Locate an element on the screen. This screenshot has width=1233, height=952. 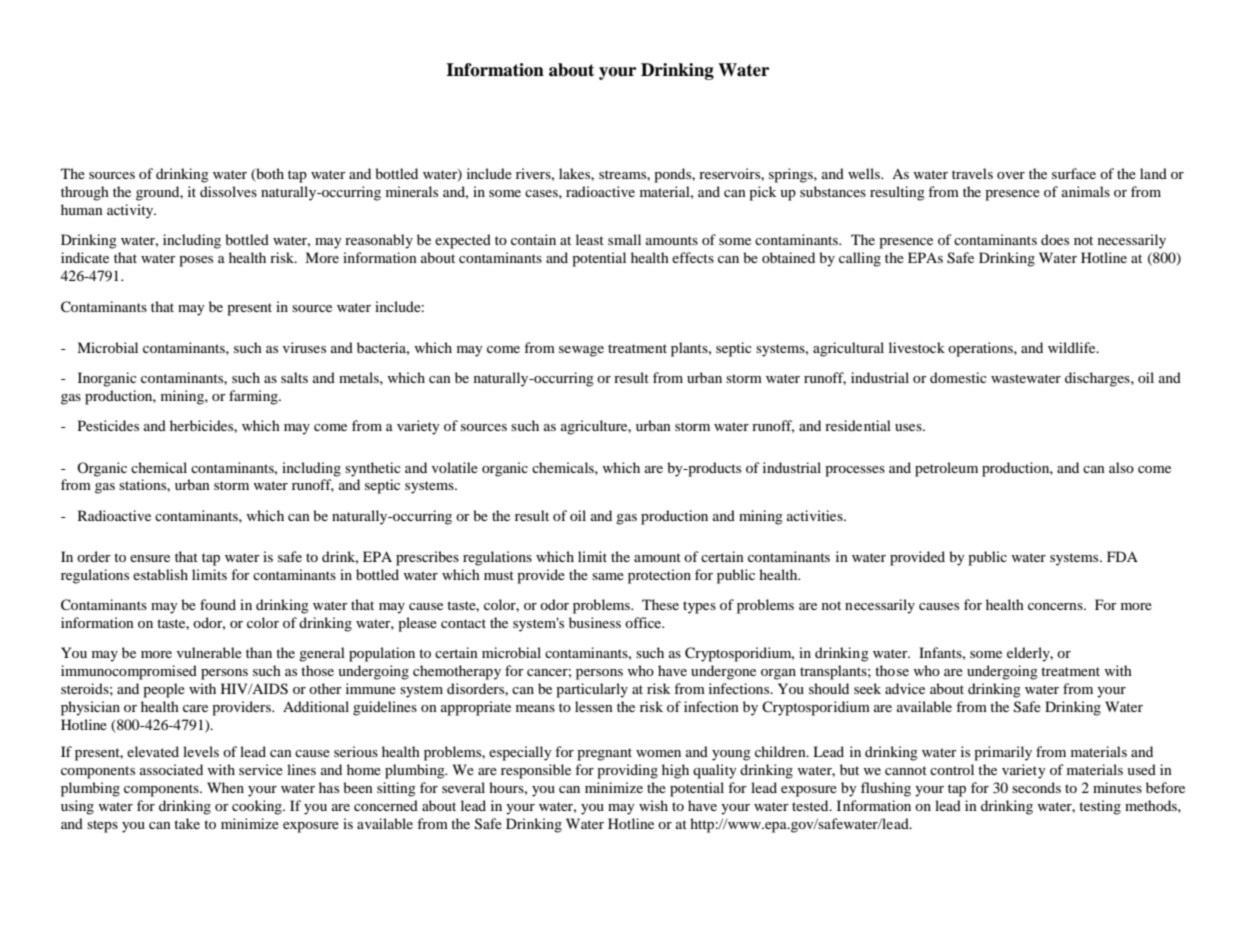
vulnerable is located at coordinates (209, 652).
